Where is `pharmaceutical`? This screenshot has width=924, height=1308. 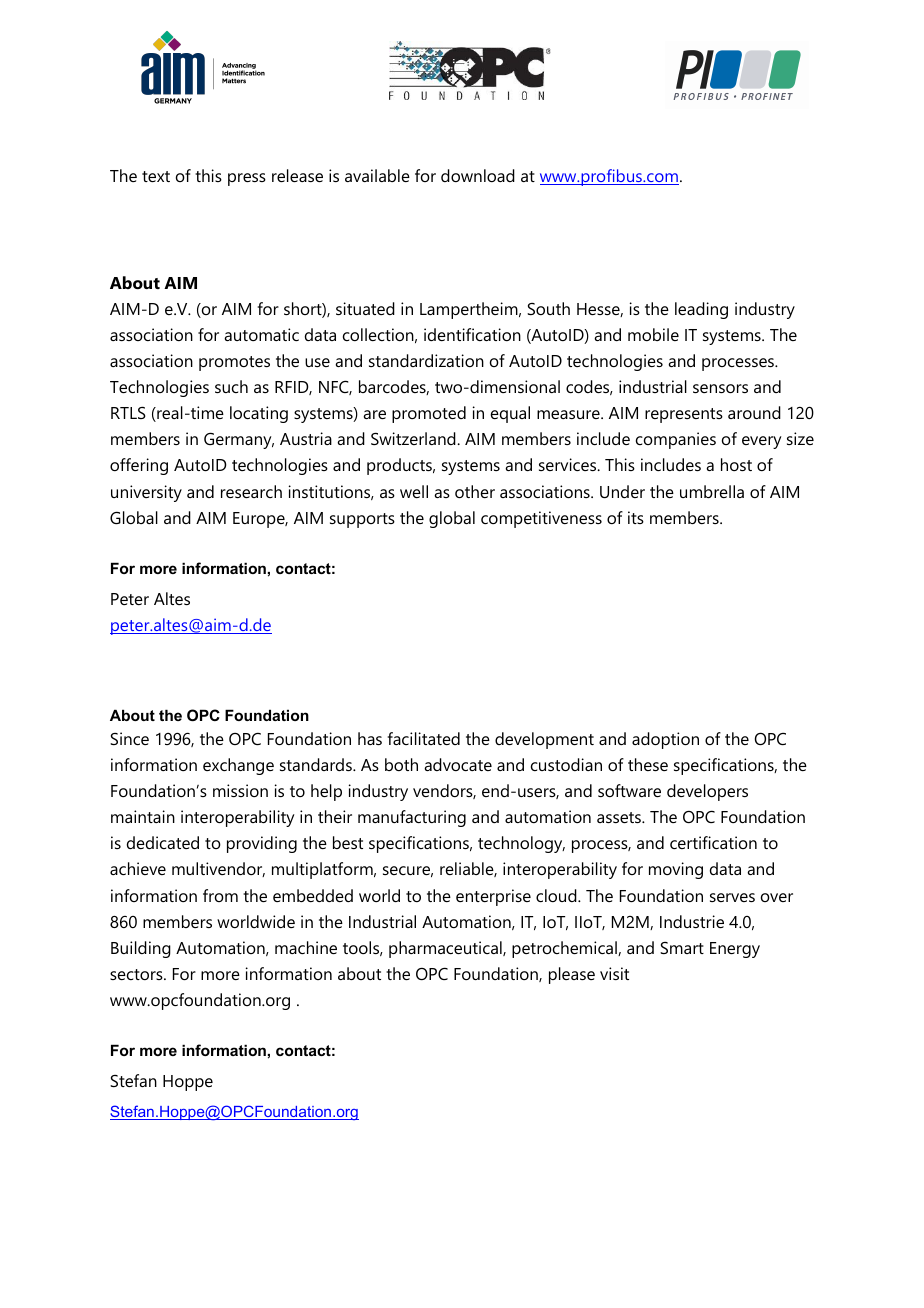 pharmaceutical is located at coordinates (446, 949).
